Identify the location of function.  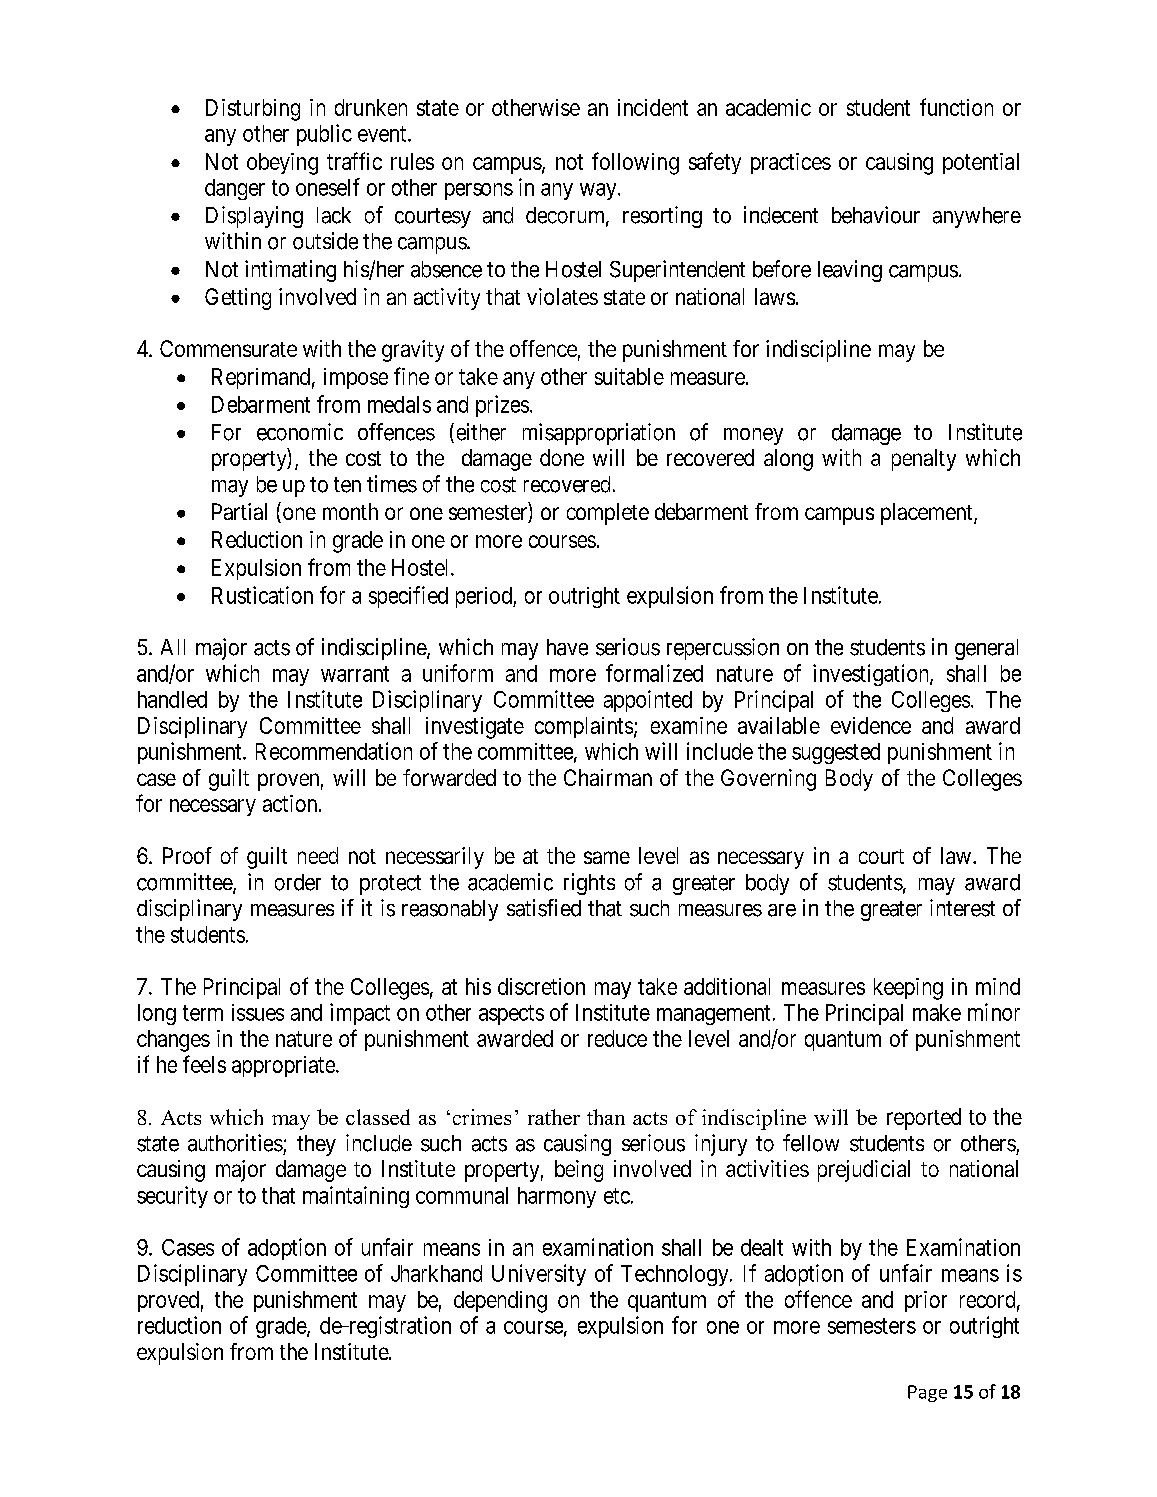
(956, 107).
